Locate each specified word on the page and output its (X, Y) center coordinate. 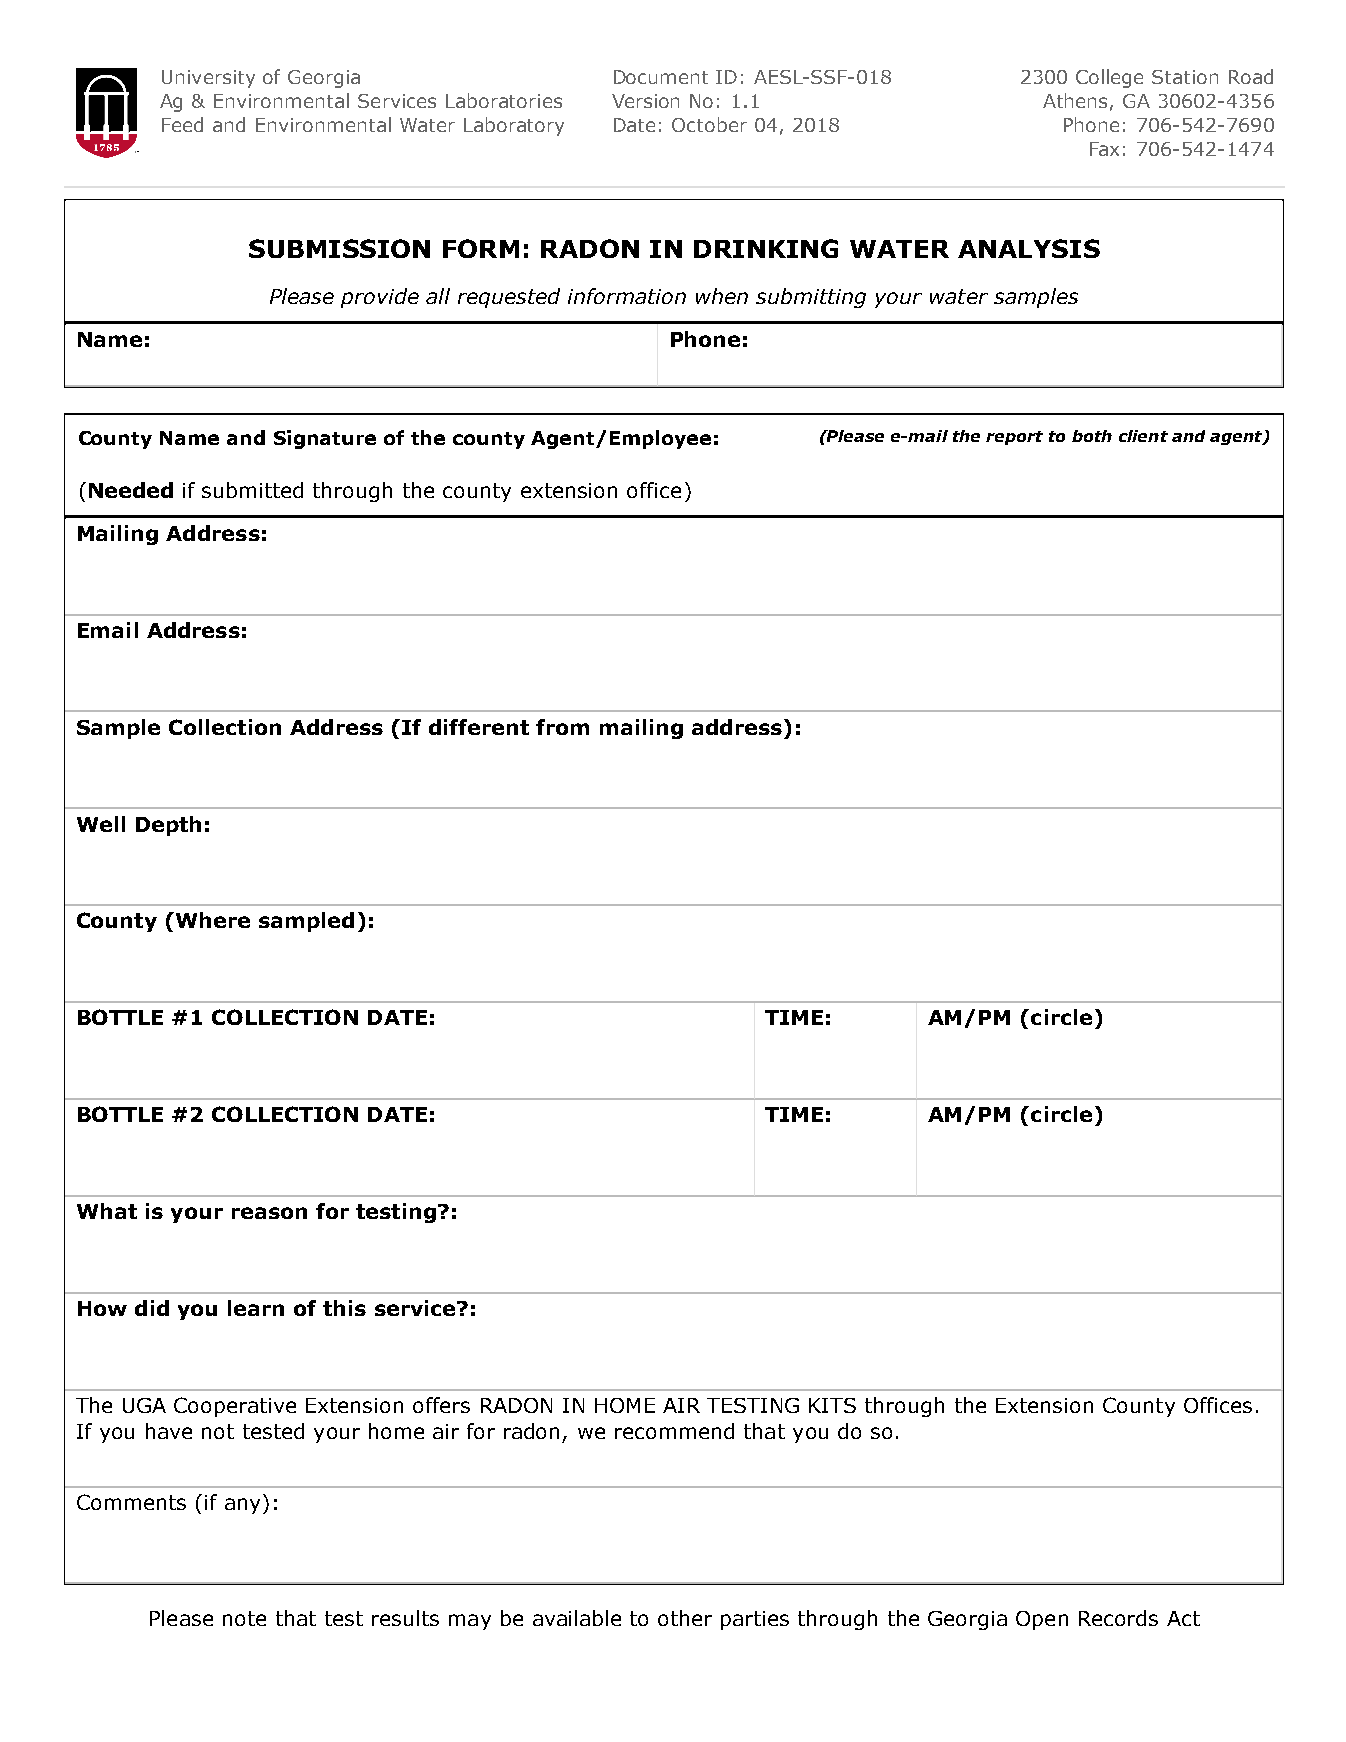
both (1092, 436)
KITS (832, 1405)
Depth (168, 826)
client (1143, 436)
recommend (674, 1431)
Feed (182, 124)
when (722, 296)
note (244, 1618)
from (562, 727)
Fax (1104, 149)
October (709, 124)
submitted (252, 490)
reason (269, 1213)
